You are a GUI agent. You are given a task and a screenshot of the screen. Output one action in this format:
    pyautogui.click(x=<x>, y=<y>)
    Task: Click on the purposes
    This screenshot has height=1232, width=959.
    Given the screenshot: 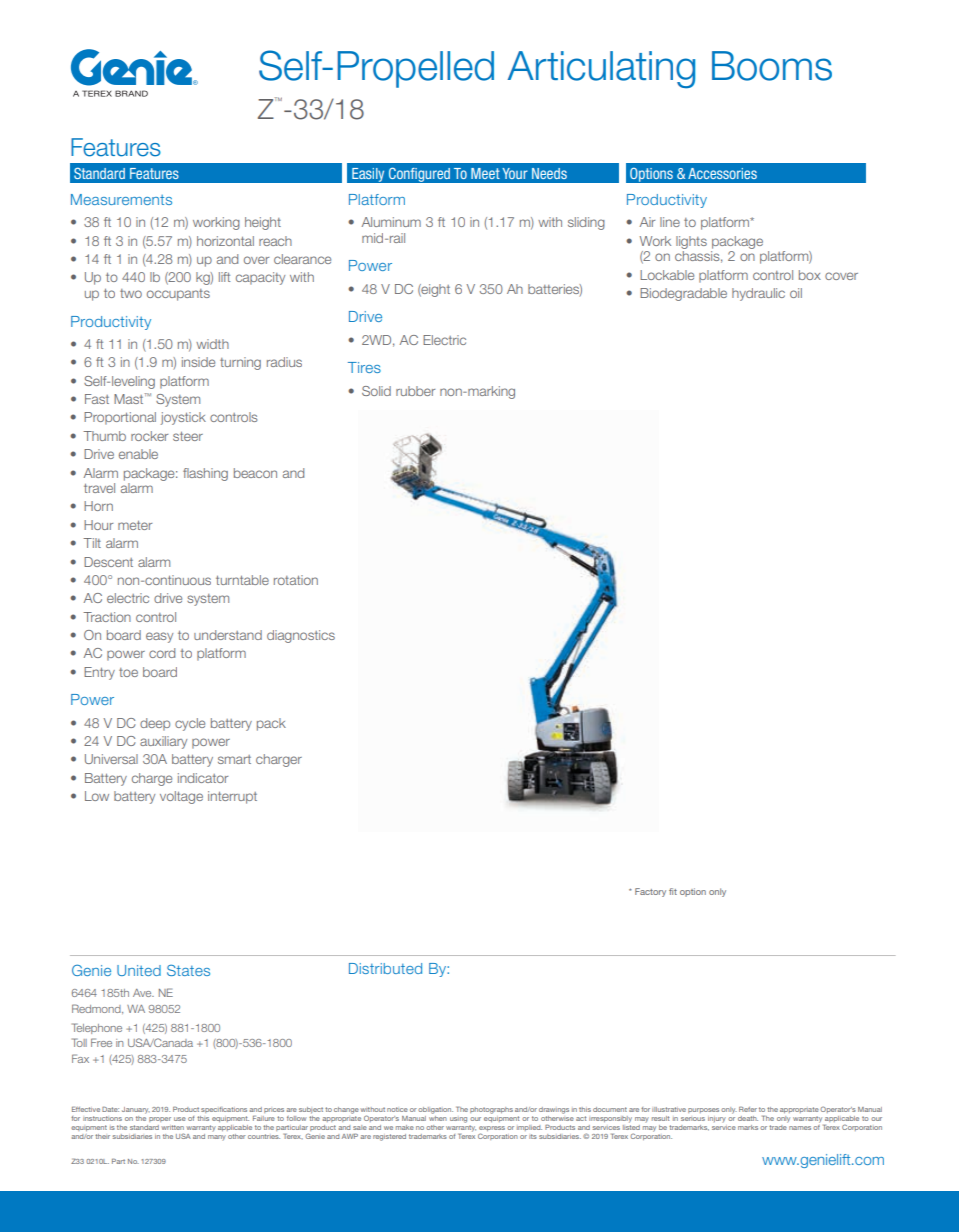 What is the action you would take?
    pyautogui.click(x=703, y=1110)
